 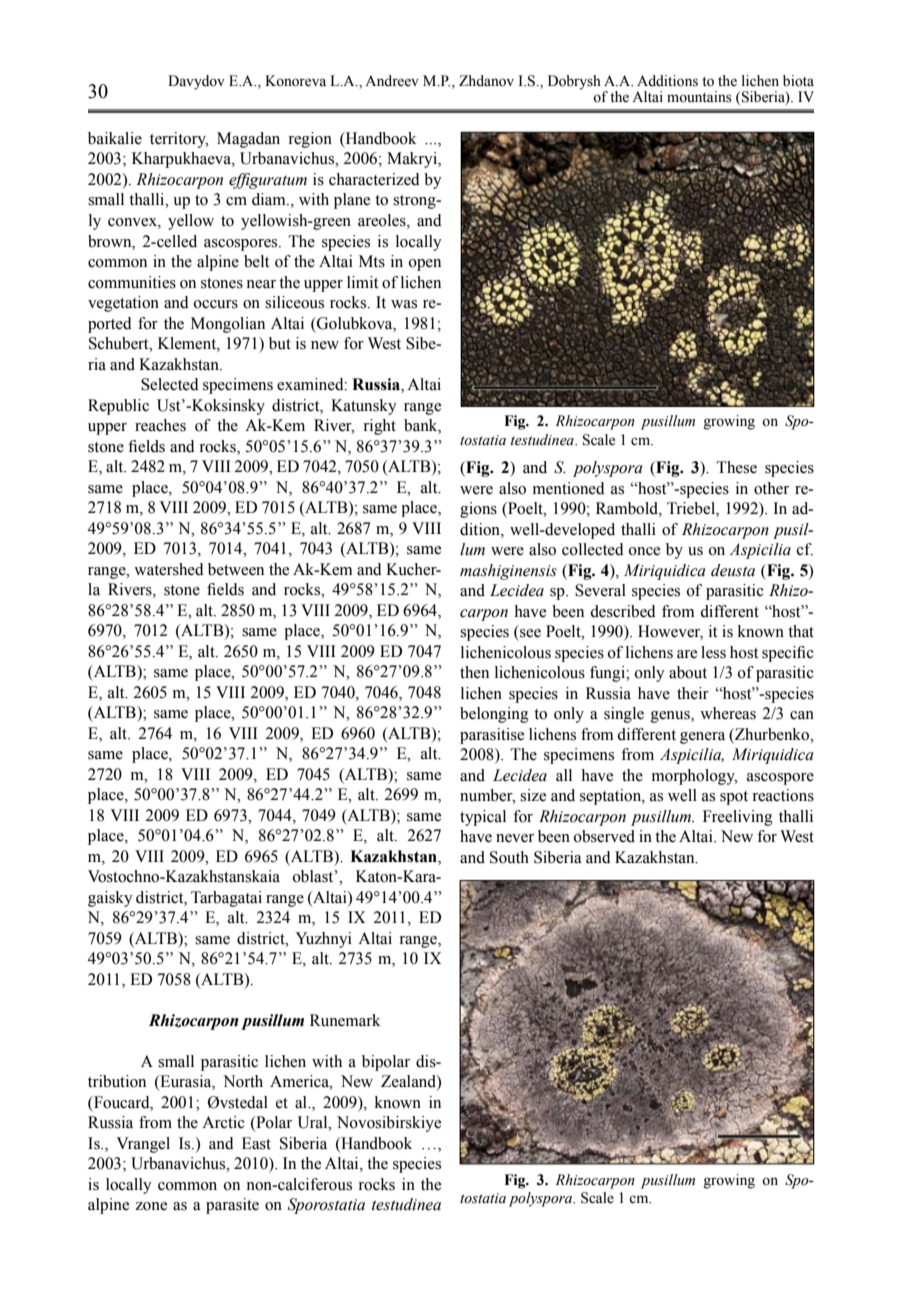 What do you see at coordinates (494, 715) in the document?
I see `belonging` at bounding box center [494, 715].
